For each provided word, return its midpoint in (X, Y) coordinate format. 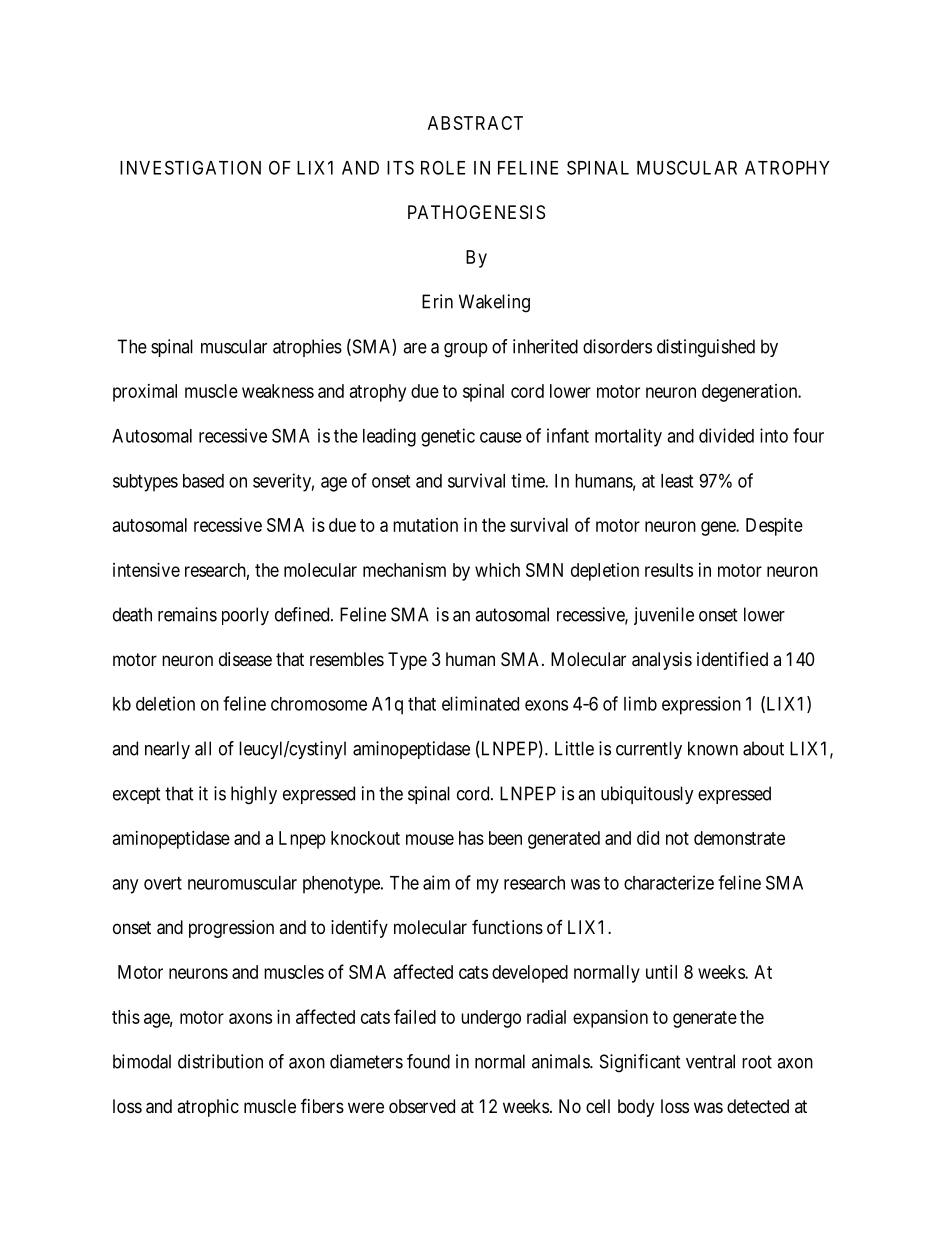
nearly (167, 750)
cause (501, 437)
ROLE (443, 168)
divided (726, 435)
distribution (220, 1061)
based (203, 481)
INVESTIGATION (190, 167)
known (713, 748)
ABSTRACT (475, 123)
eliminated (480, 703)
